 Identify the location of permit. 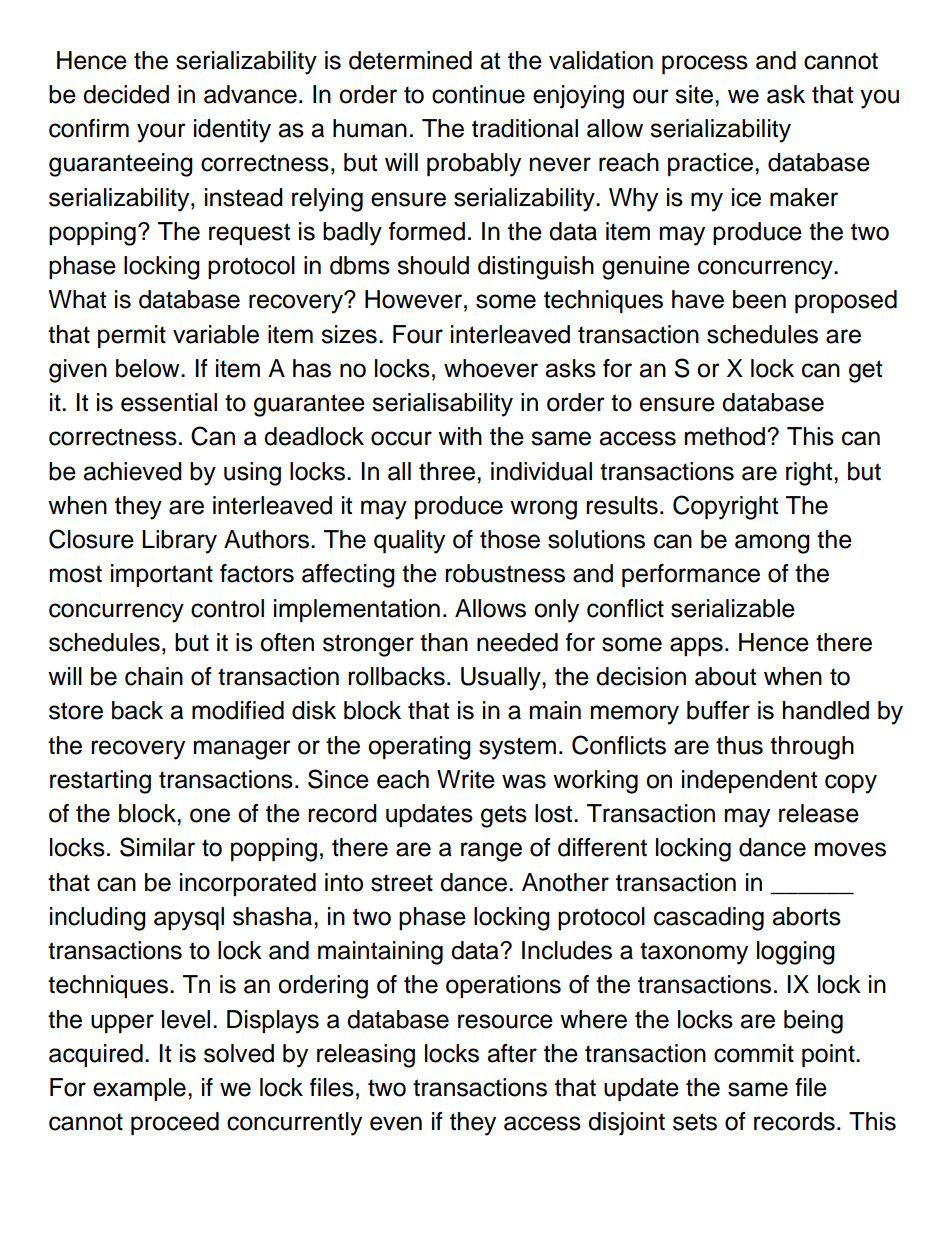
(132, 336).
